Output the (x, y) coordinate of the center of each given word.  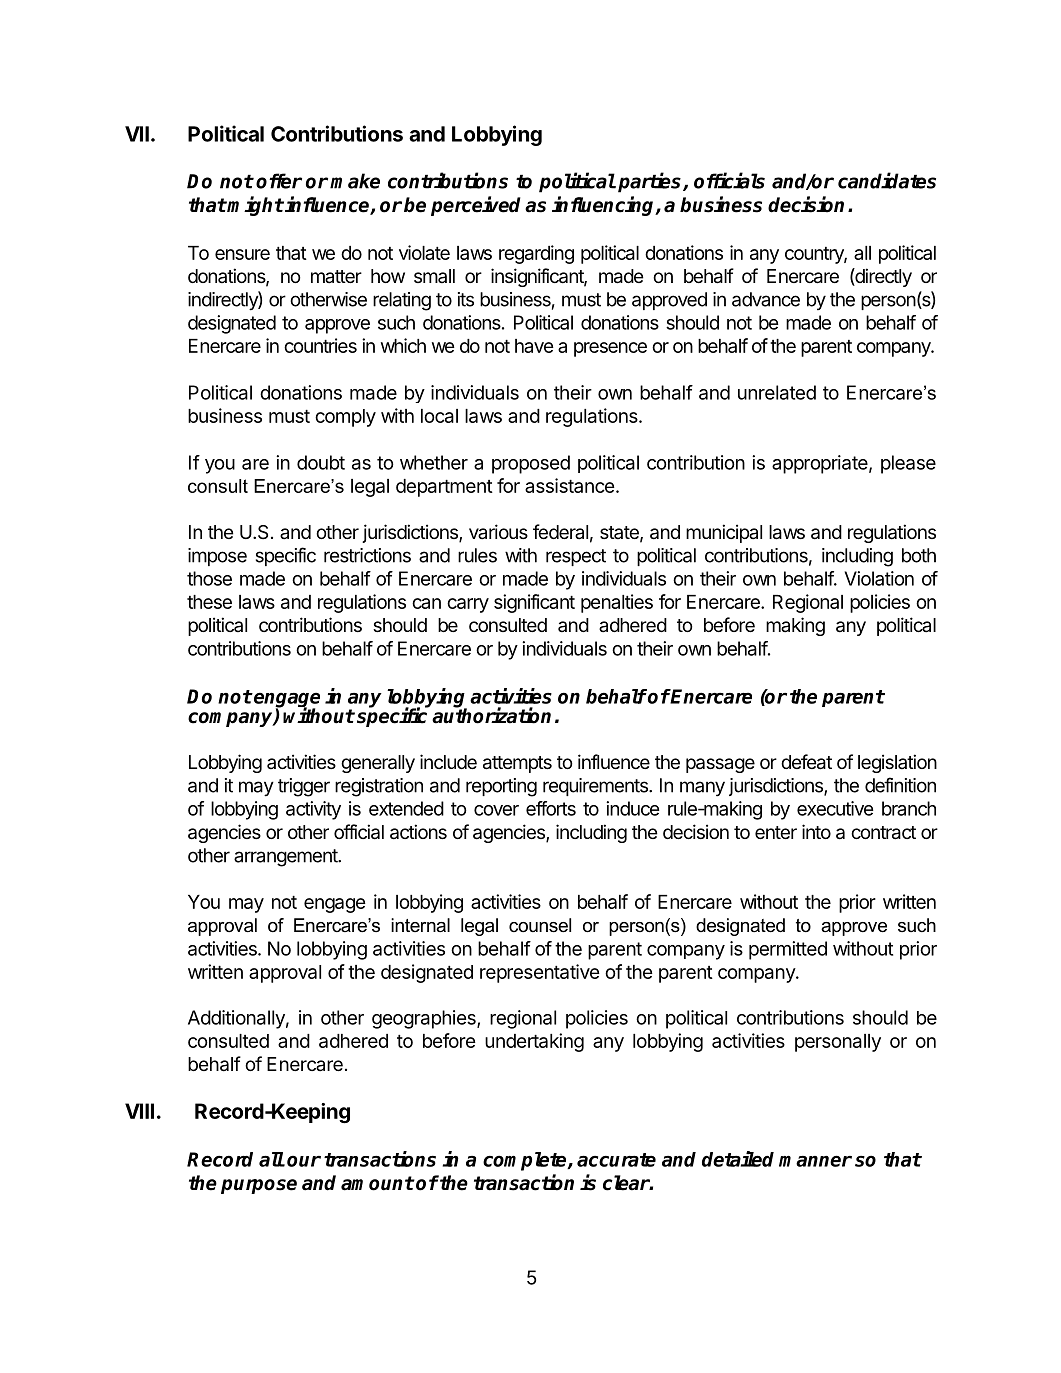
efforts (551, 808)
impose (217, 557)
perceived (475, 206)
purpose (259, 1186)
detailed (738, 1159)
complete (526, 1161)
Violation (879, 578)
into (816, 831)
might (255, 206)
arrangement (287, 858)
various (498, 532)
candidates (887, 180)
